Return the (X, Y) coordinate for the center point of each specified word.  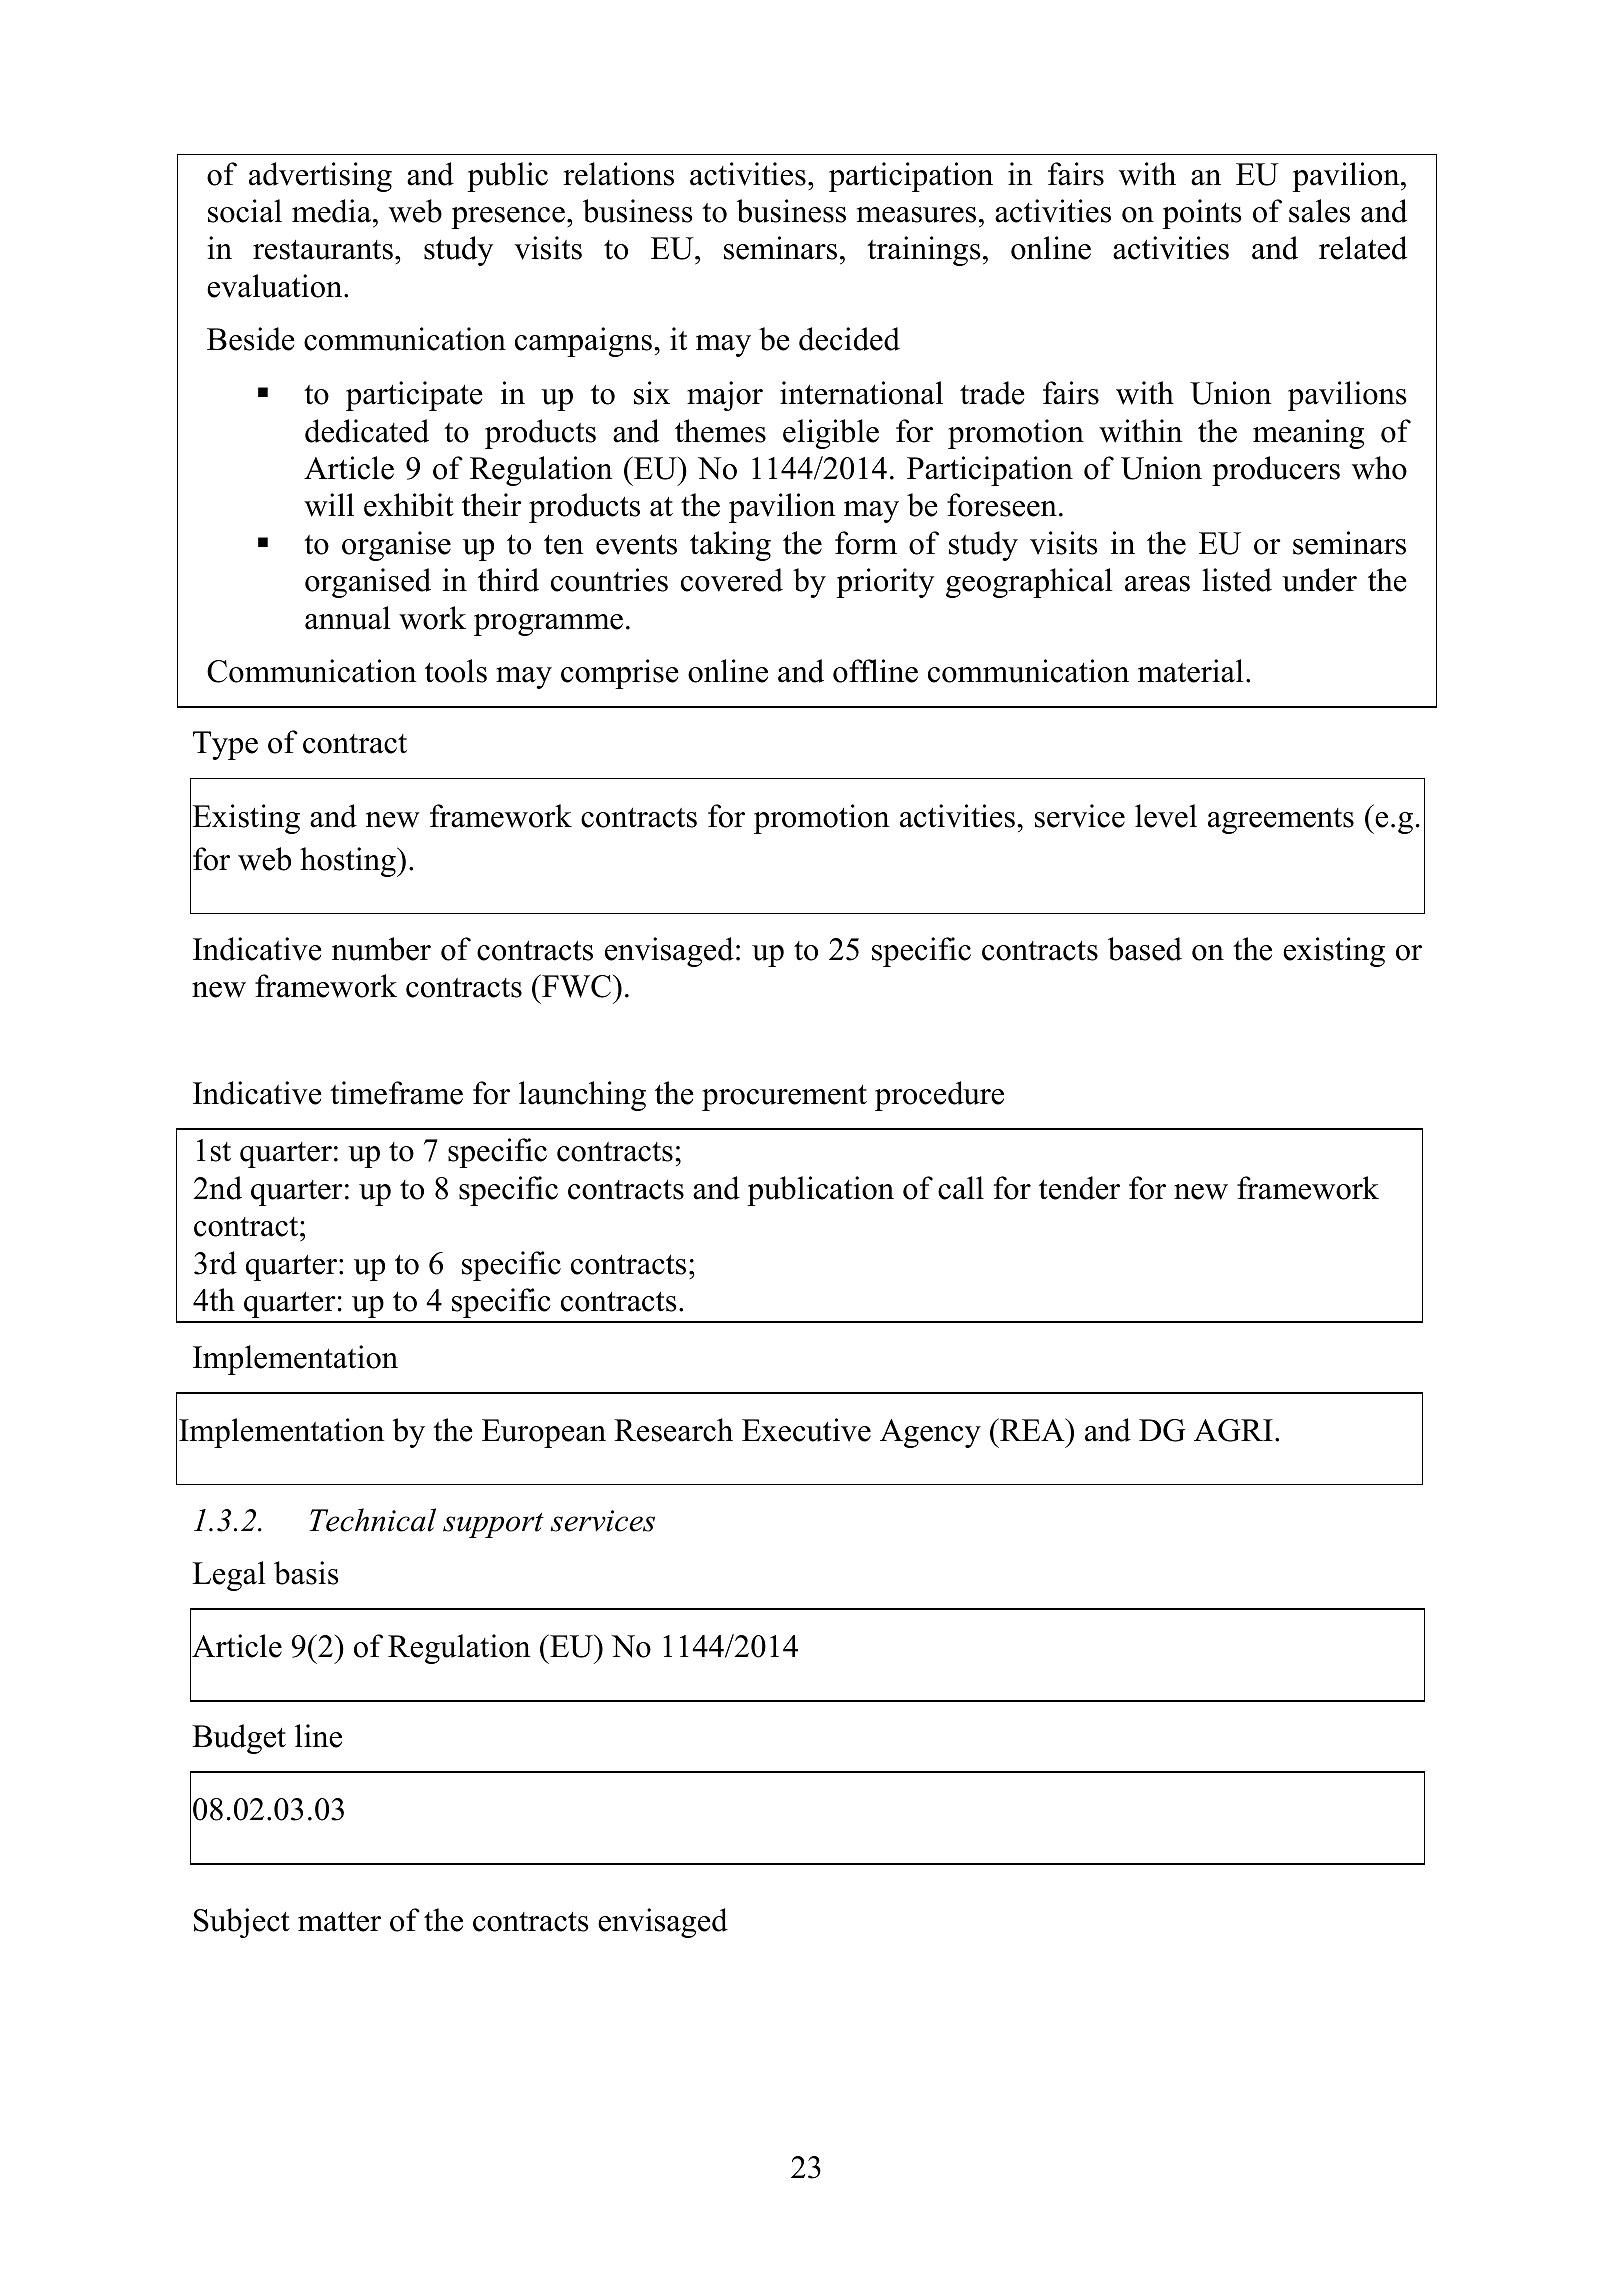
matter (339, 1922)
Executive (806, 1430)
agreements (1281, 821)
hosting (349, 862)
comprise (620, 674)
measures (916, 215)
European (544, 1433)
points (1202, 214)
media (333, 211)
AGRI (1233, 1430)
